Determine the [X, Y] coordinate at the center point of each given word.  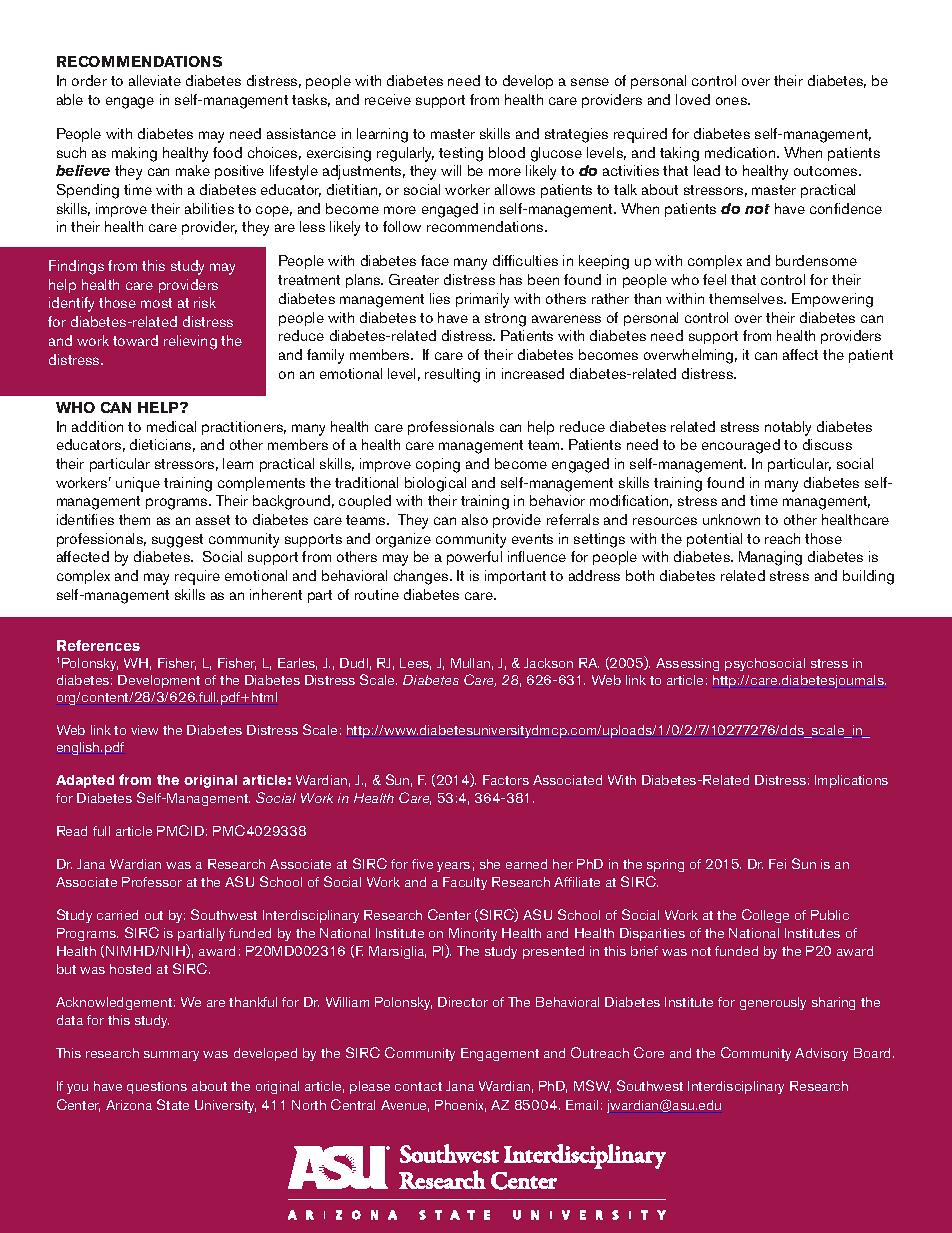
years [453, 867]
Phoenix [460, 1106]
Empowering [832, 300]
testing [461, 154]
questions [157, 1087]
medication [741, 152]
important [515, 577]
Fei [777, 864]
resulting [452, 375]
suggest [177, 541]
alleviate [155, 80]
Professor [152, 882]
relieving [190, 342]
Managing [770, 558]
